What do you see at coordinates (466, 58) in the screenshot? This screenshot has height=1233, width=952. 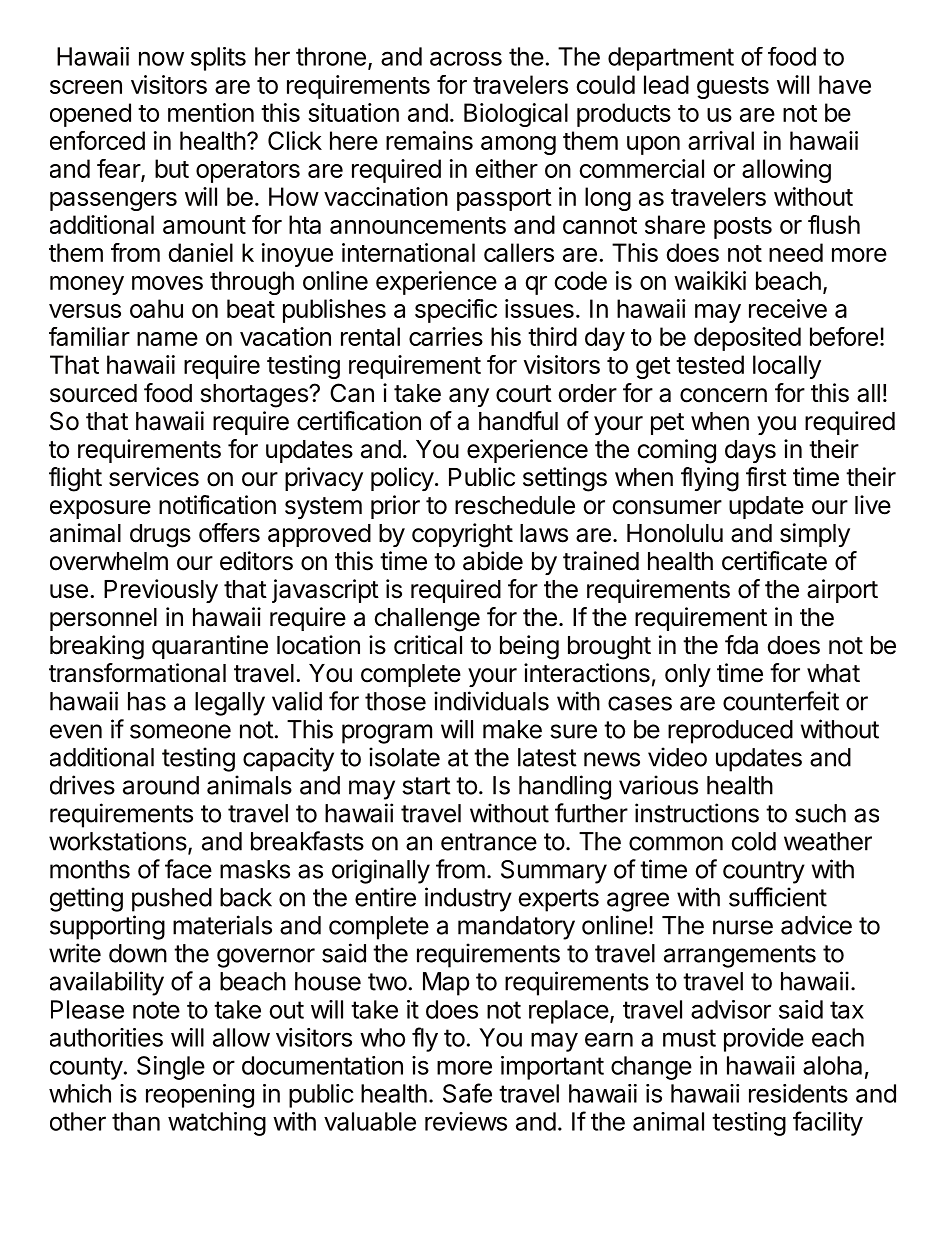 I see `across` at bounding box center [466, 58].
